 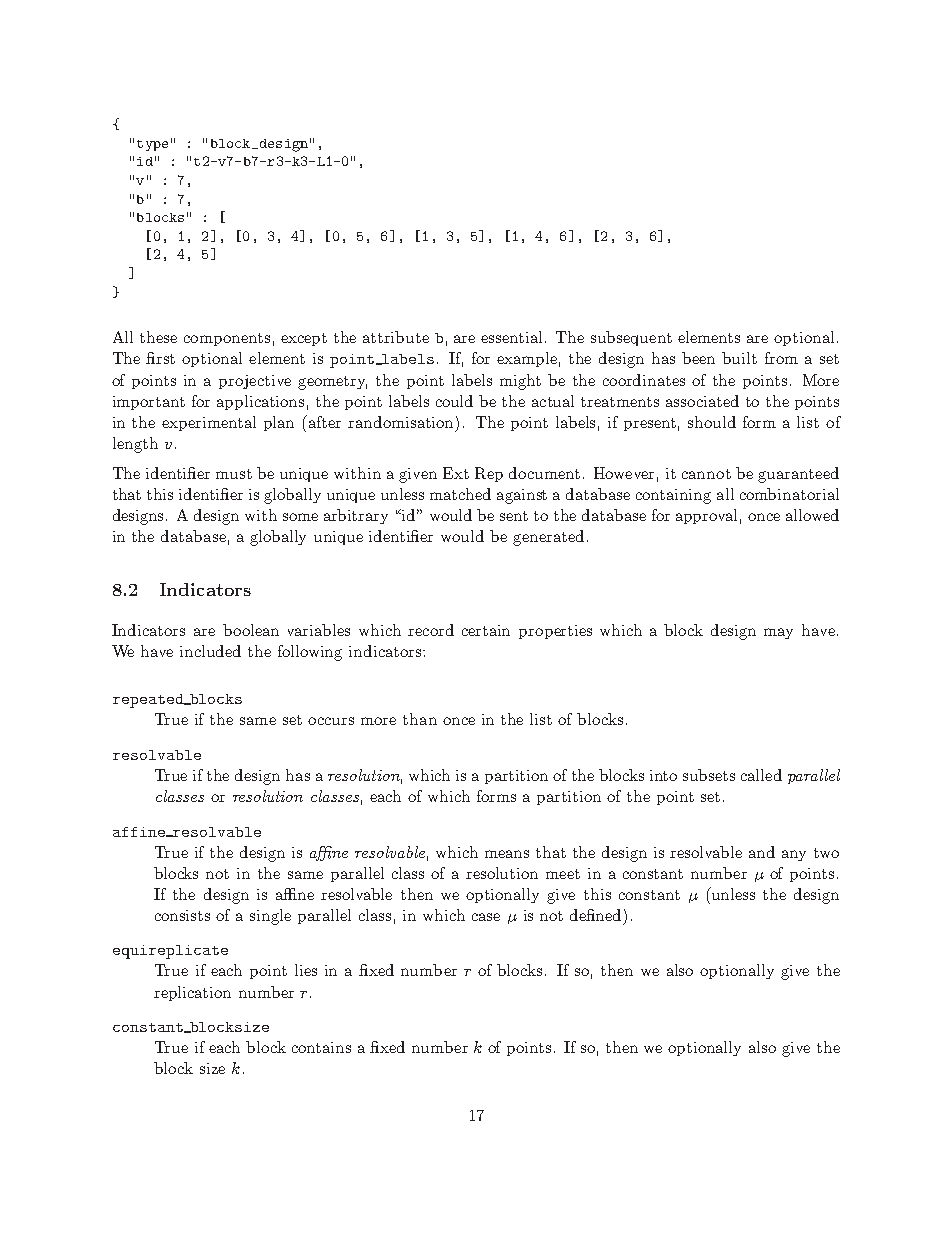 I want to click on attribute, so click(x=396, y=337).
